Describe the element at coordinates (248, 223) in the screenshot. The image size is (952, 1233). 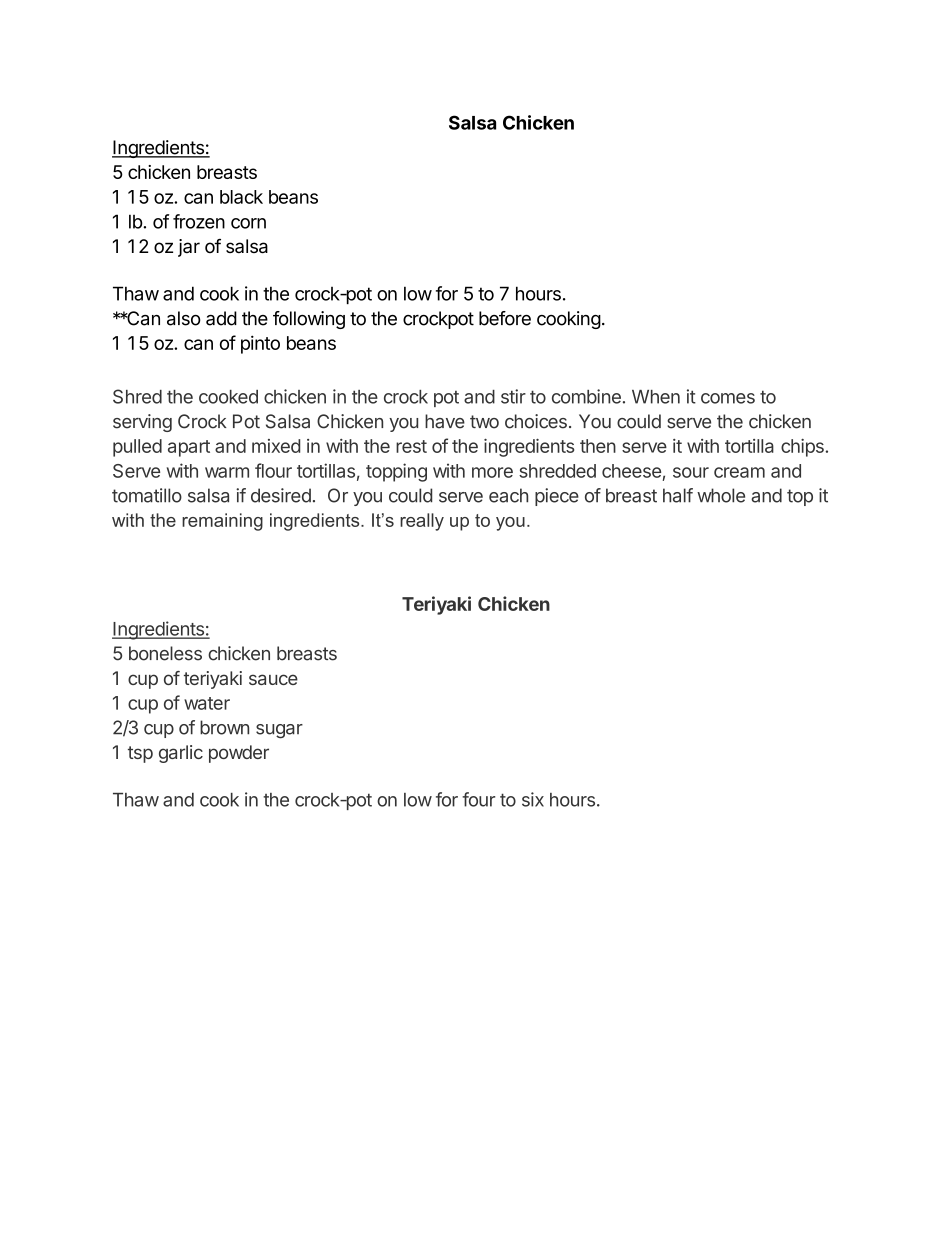
I see `corn` at that location.
